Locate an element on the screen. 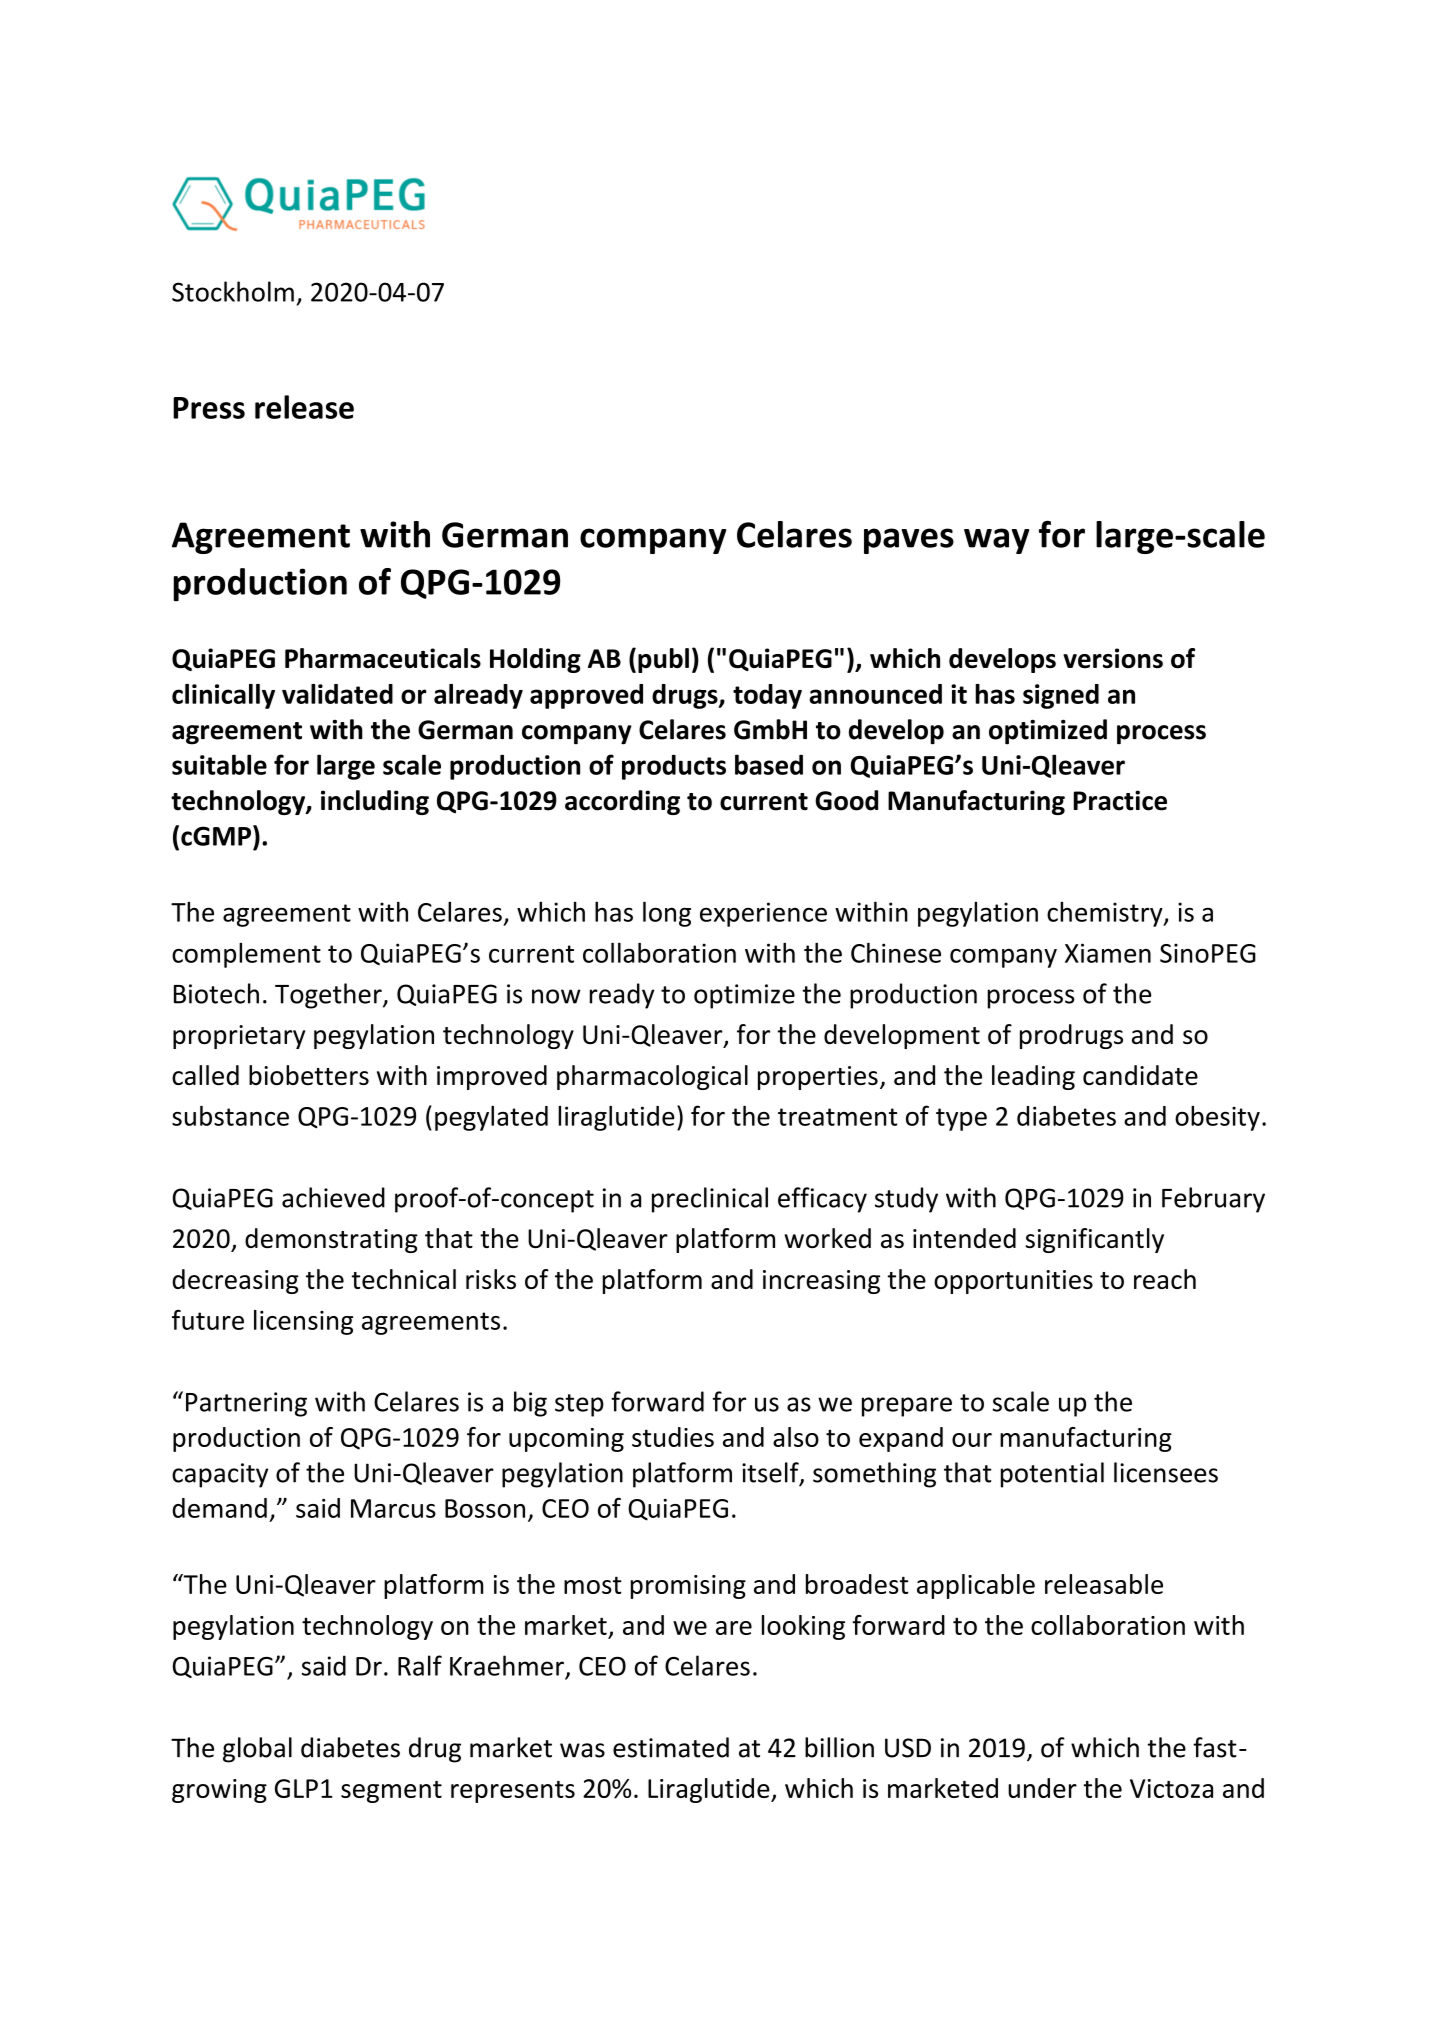  under is located at coordinates (1042, 1788).
